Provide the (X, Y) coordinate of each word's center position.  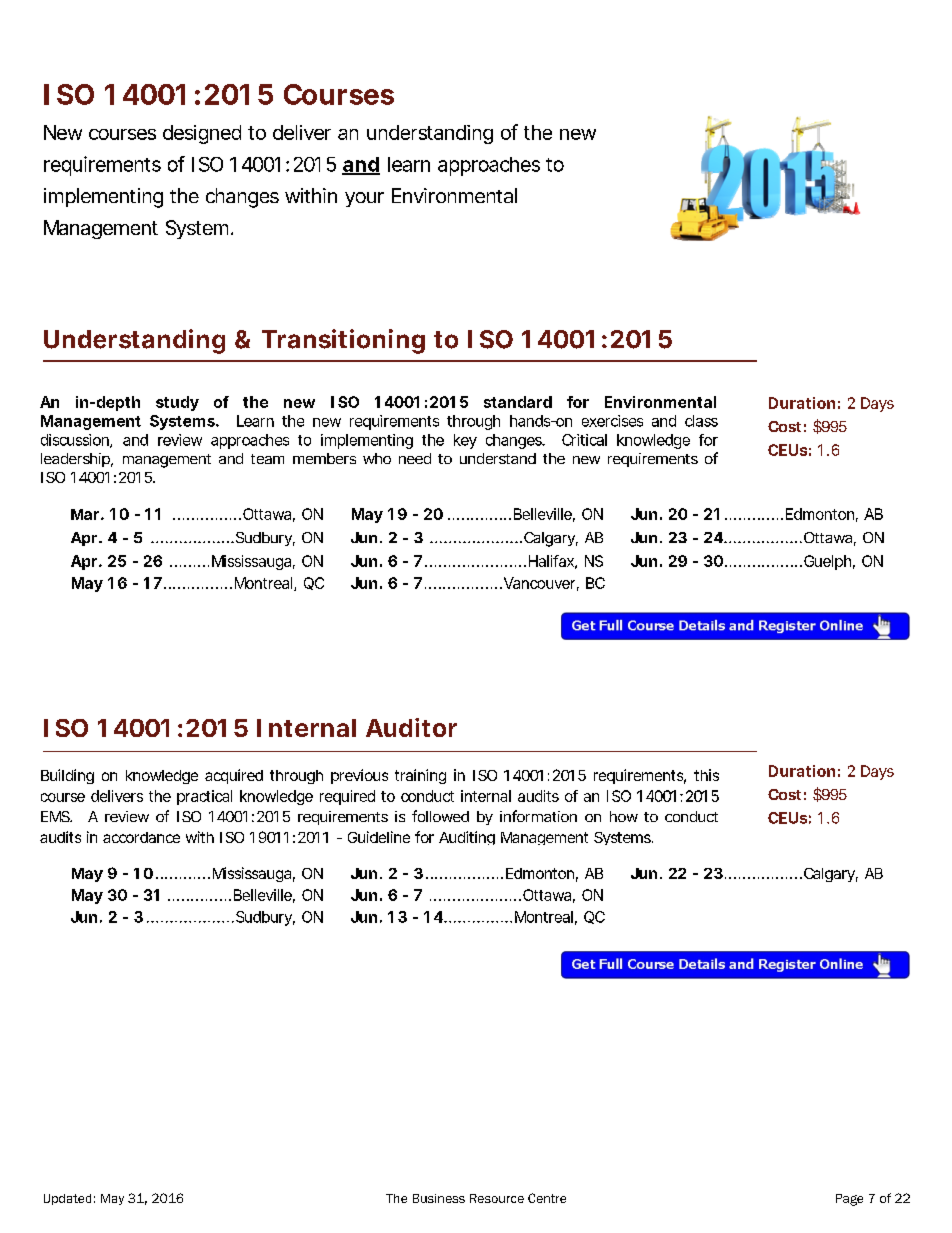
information (538, 816)
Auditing (467, 838)
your (364, 199)
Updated (67, 1199)
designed (202, 134)
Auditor (411, 727)
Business (439, 1198)
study (177, 403)
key (465, 441)
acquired (234, 776)
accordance (141, 837)
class (701, 421)
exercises (612, 421)
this (706, 775)
